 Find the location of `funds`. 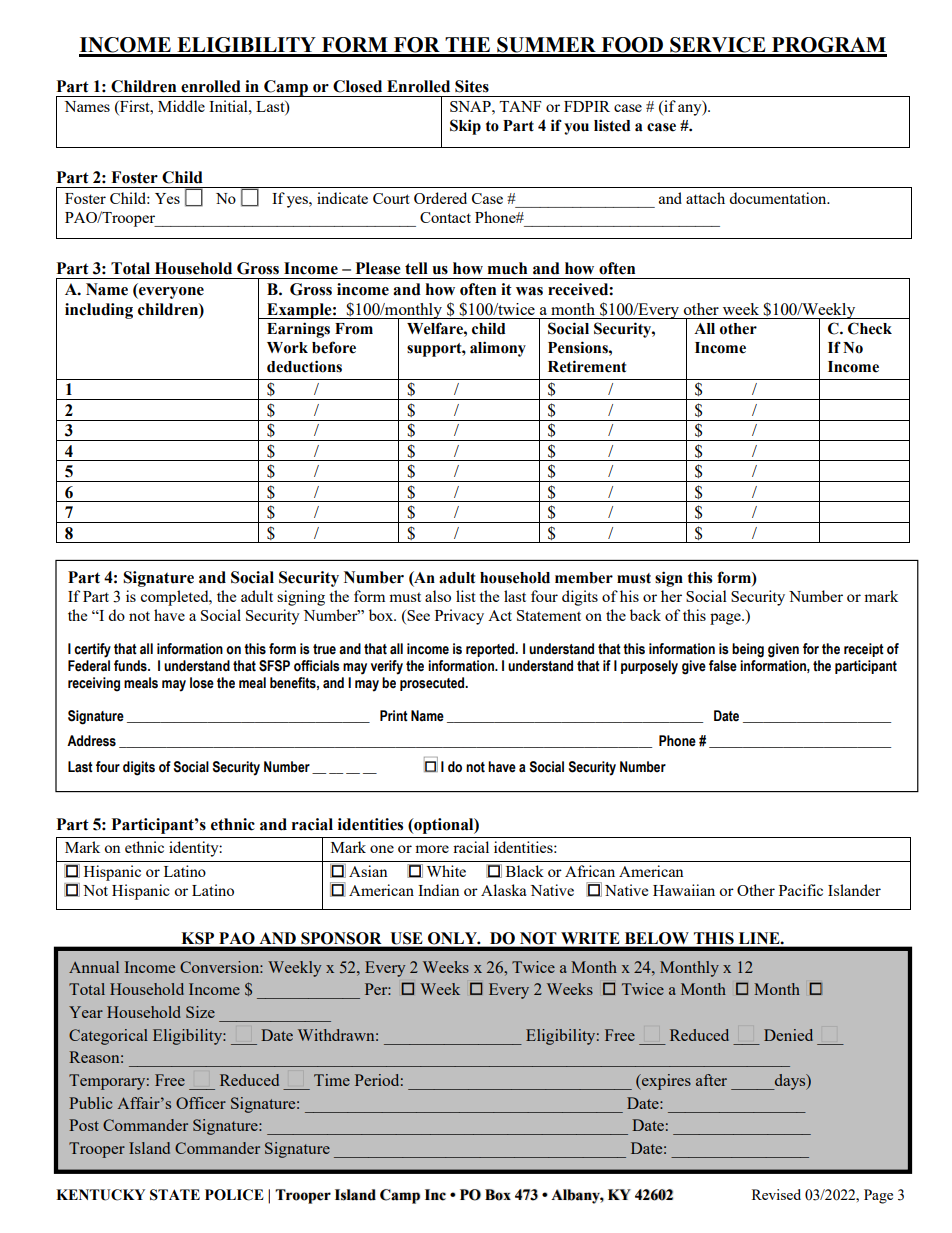

funds is located at coordinates (131, 666).
